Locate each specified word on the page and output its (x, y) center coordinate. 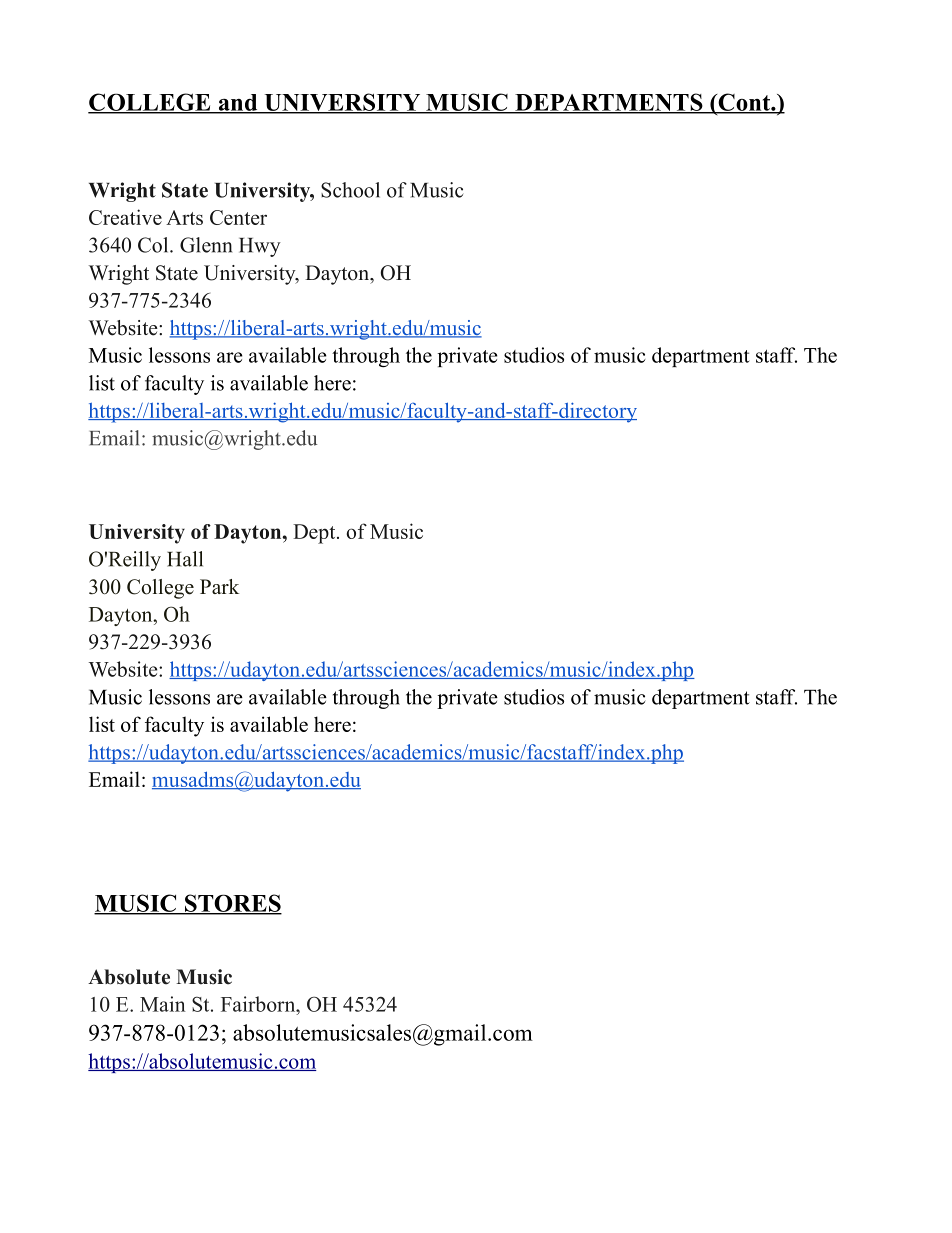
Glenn (206, 245)
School (350, 190)
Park (219, 586)
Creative (125, 217)
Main (163, 1004)
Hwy (260, 247)
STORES (232, 904)
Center (238, 217)
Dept (315, 534)
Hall (185, 559)
